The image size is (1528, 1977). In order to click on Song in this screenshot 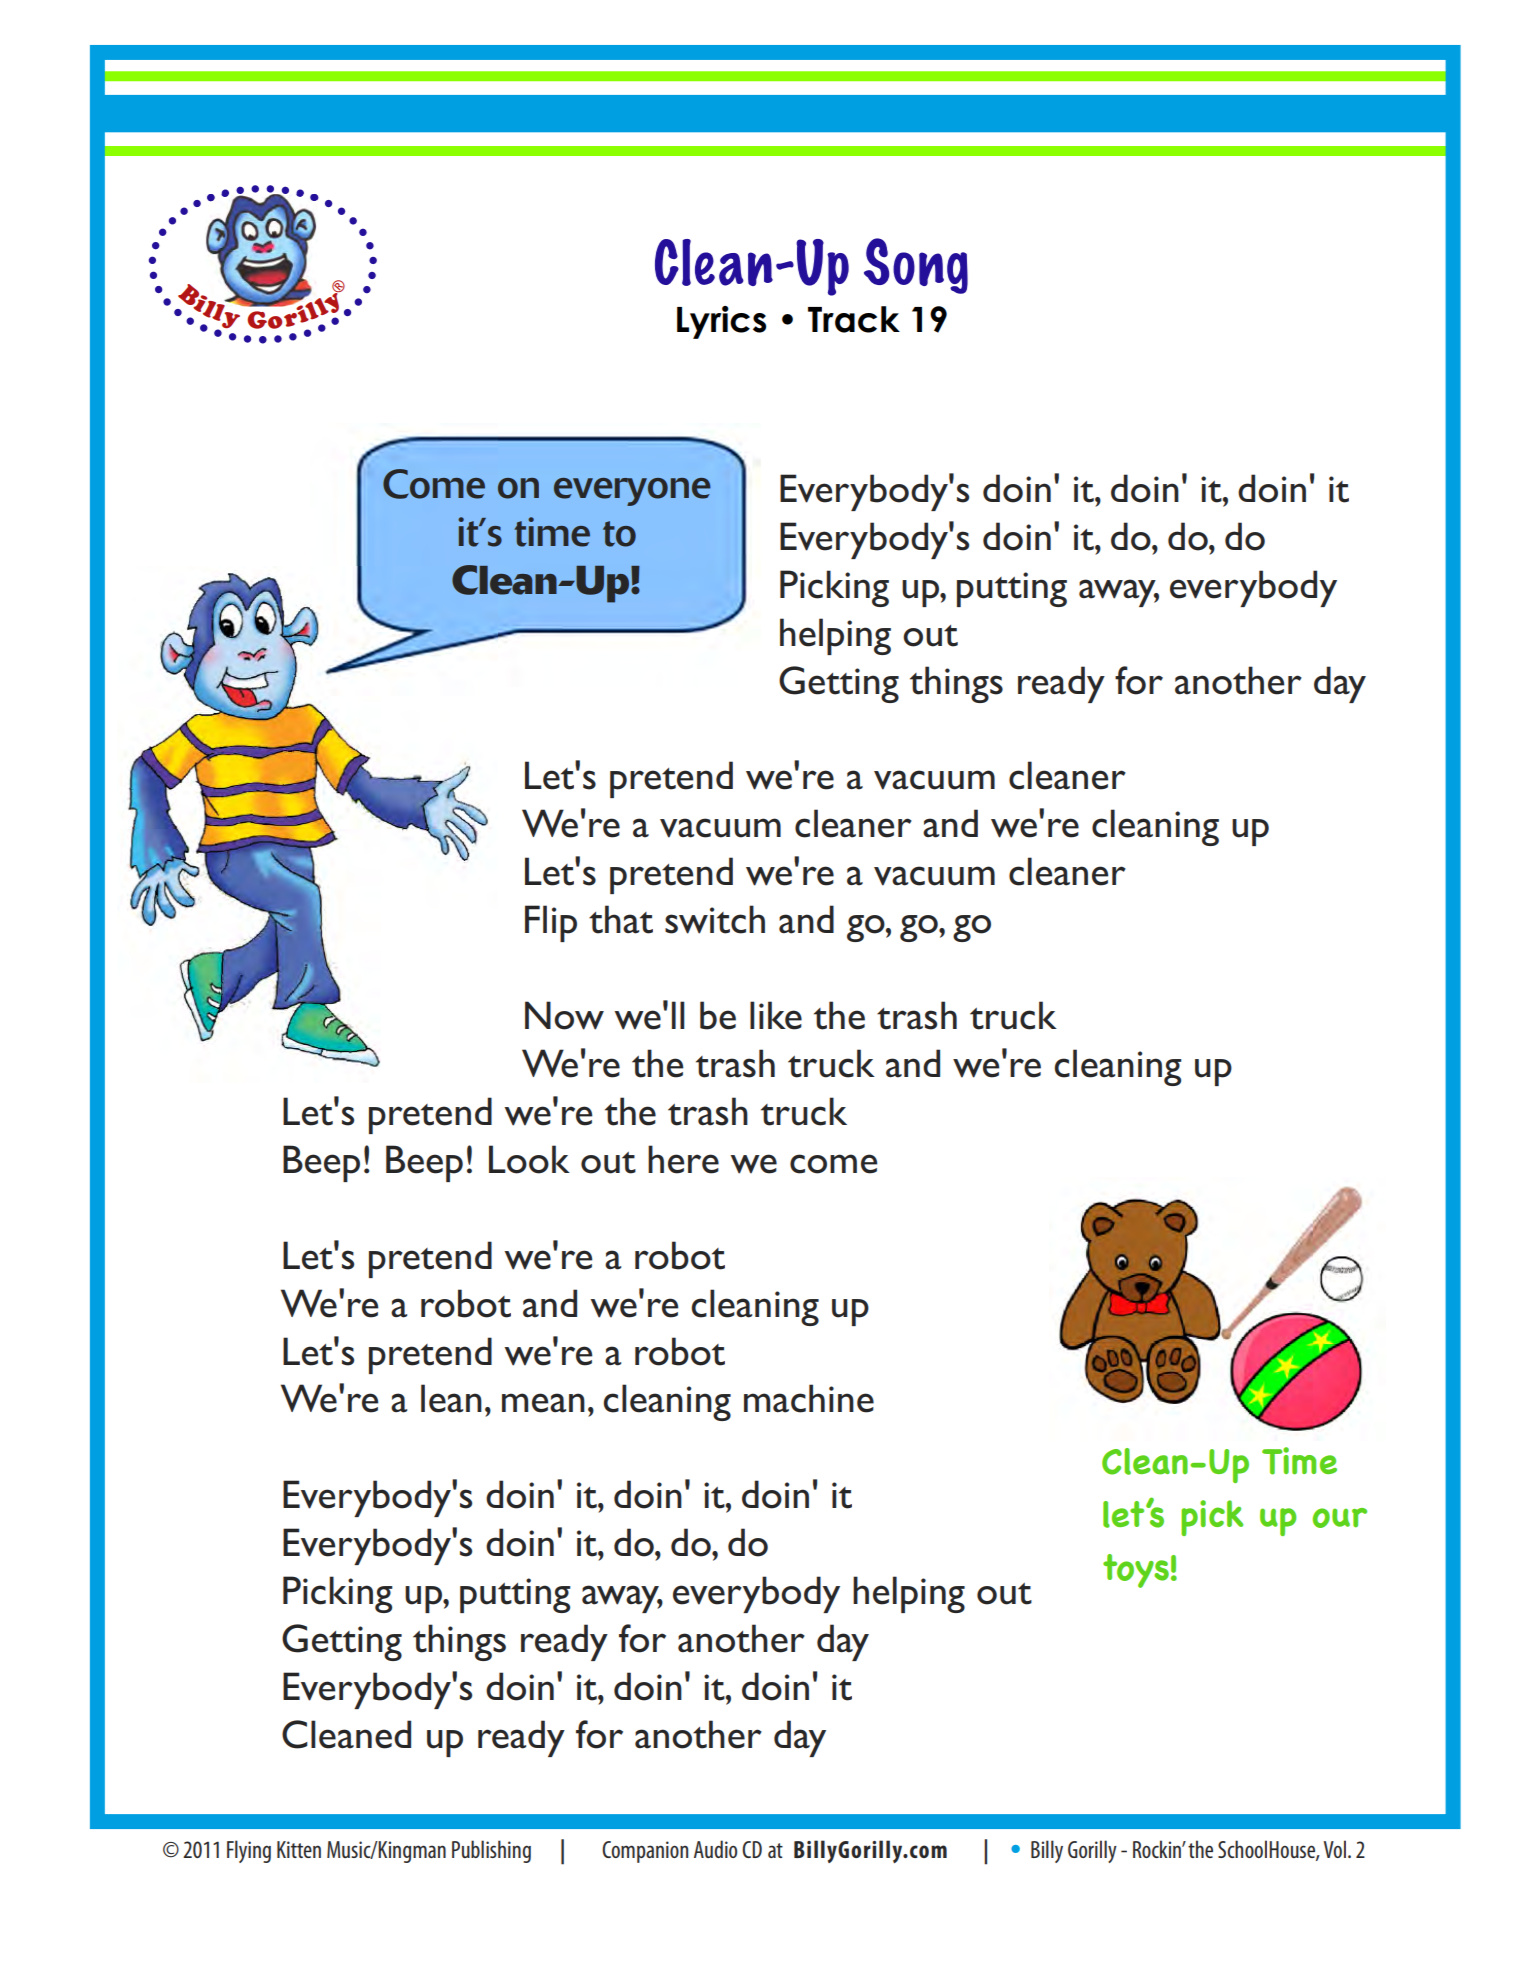, I will do `click(916, 266)`.
